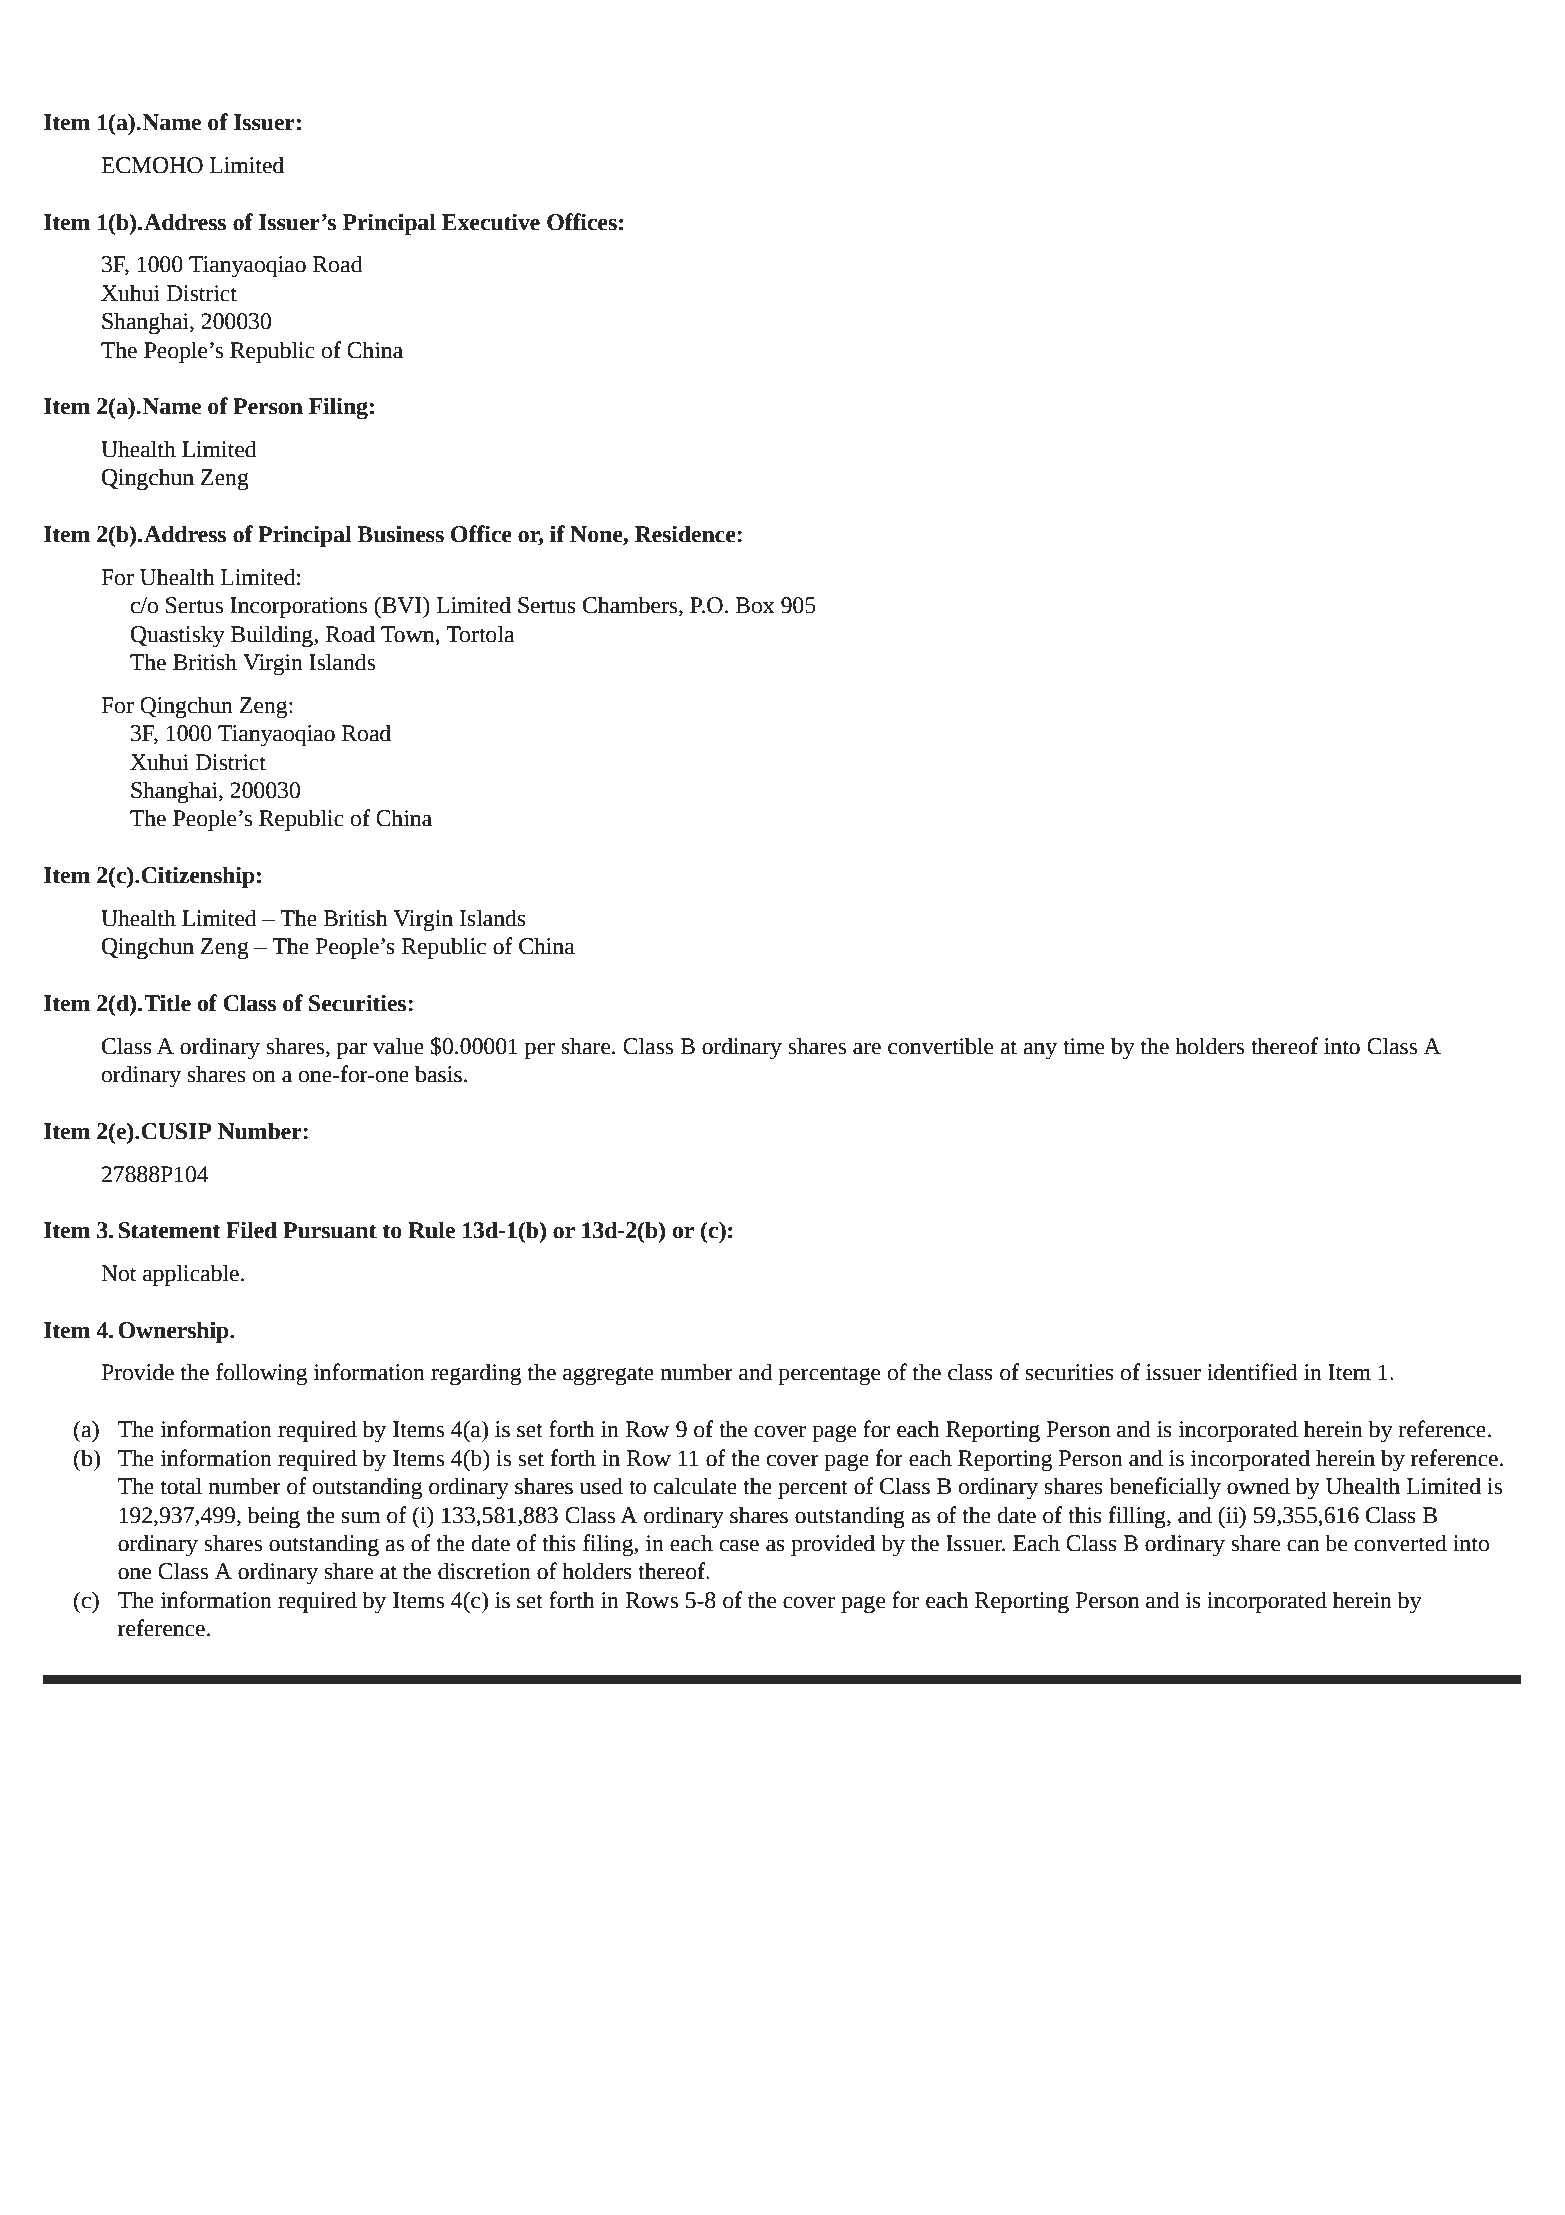 The image size is (1565, 2215). What do you see at coordinates (1303, 1546) in the screenshot?
I see `can` at bounding box center [1303, 1546].
